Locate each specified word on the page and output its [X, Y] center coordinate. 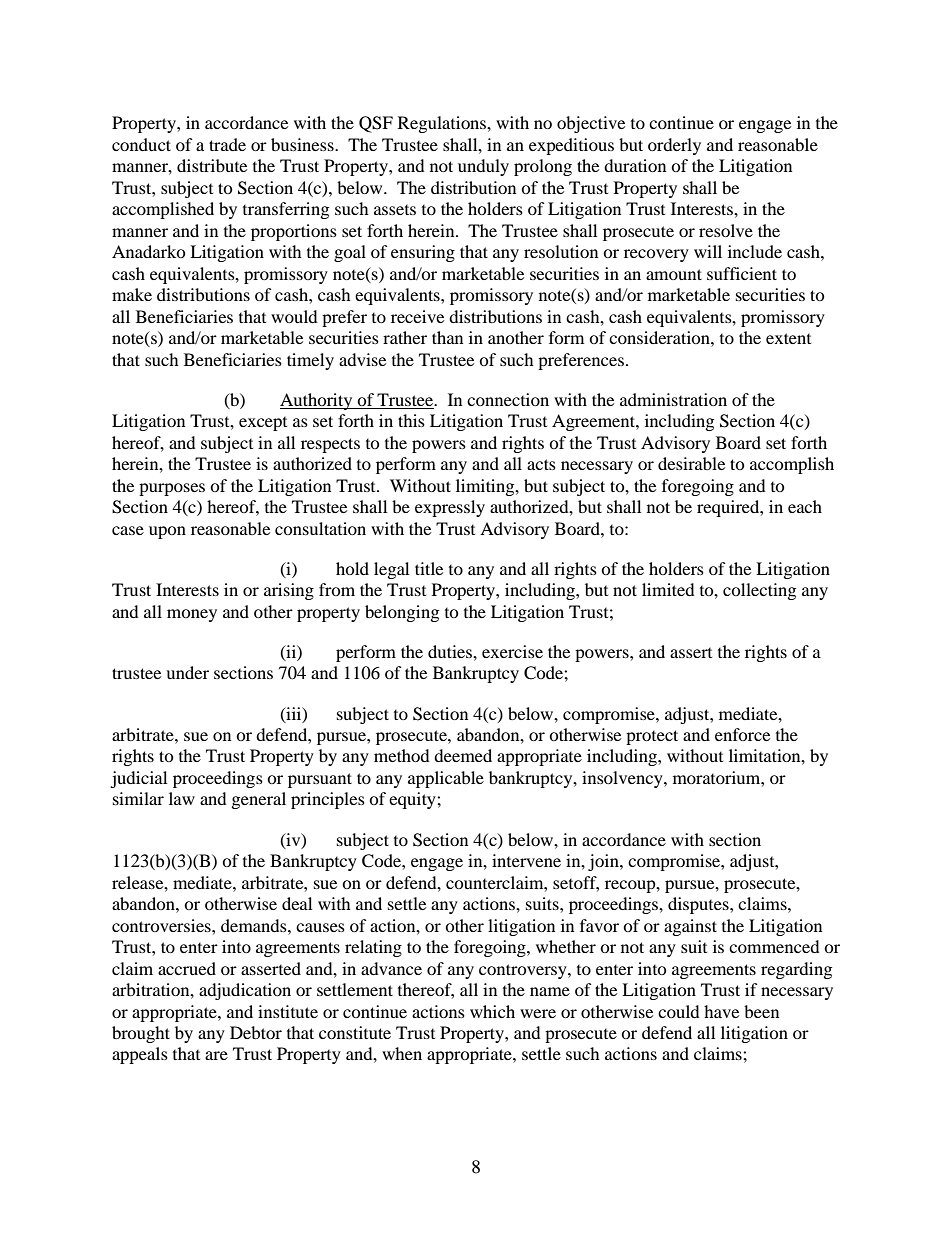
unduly [483, 167]
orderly [674, 146]
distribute [212, 165]
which [492, 1011]
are [216, 1055]
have [721, 1011]
